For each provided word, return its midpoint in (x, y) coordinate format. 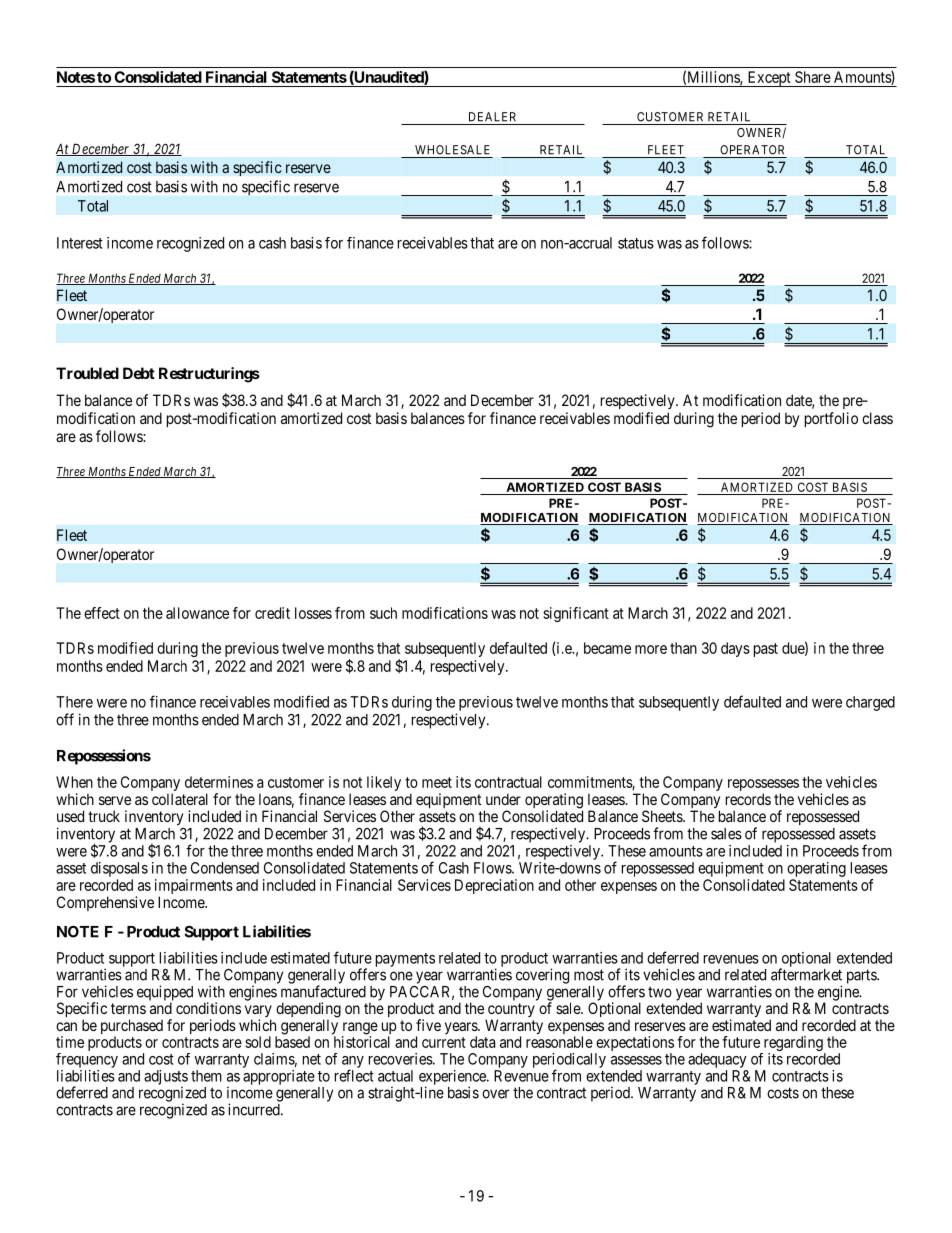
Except (769, 79)
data (482, 1042)
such (383, 613)
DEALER (492, 117)
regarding (793, 1045)
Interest (80, 243)
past (766, 650)
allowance (197, 613)
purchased (132, 1028)
